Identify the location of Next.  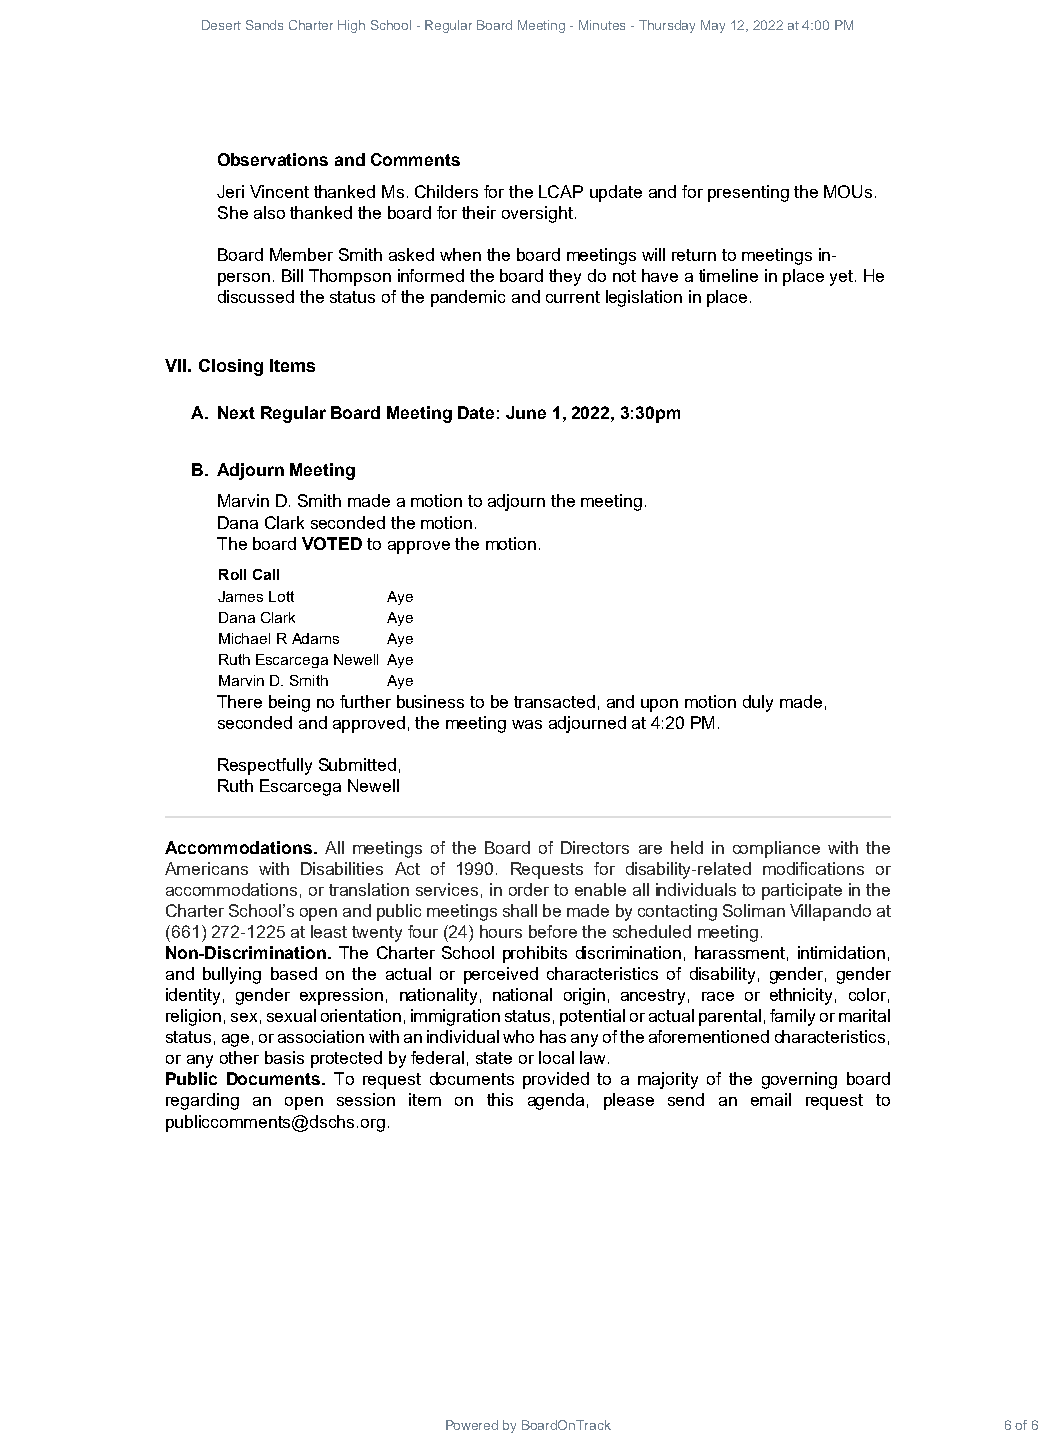
(236, 412).
